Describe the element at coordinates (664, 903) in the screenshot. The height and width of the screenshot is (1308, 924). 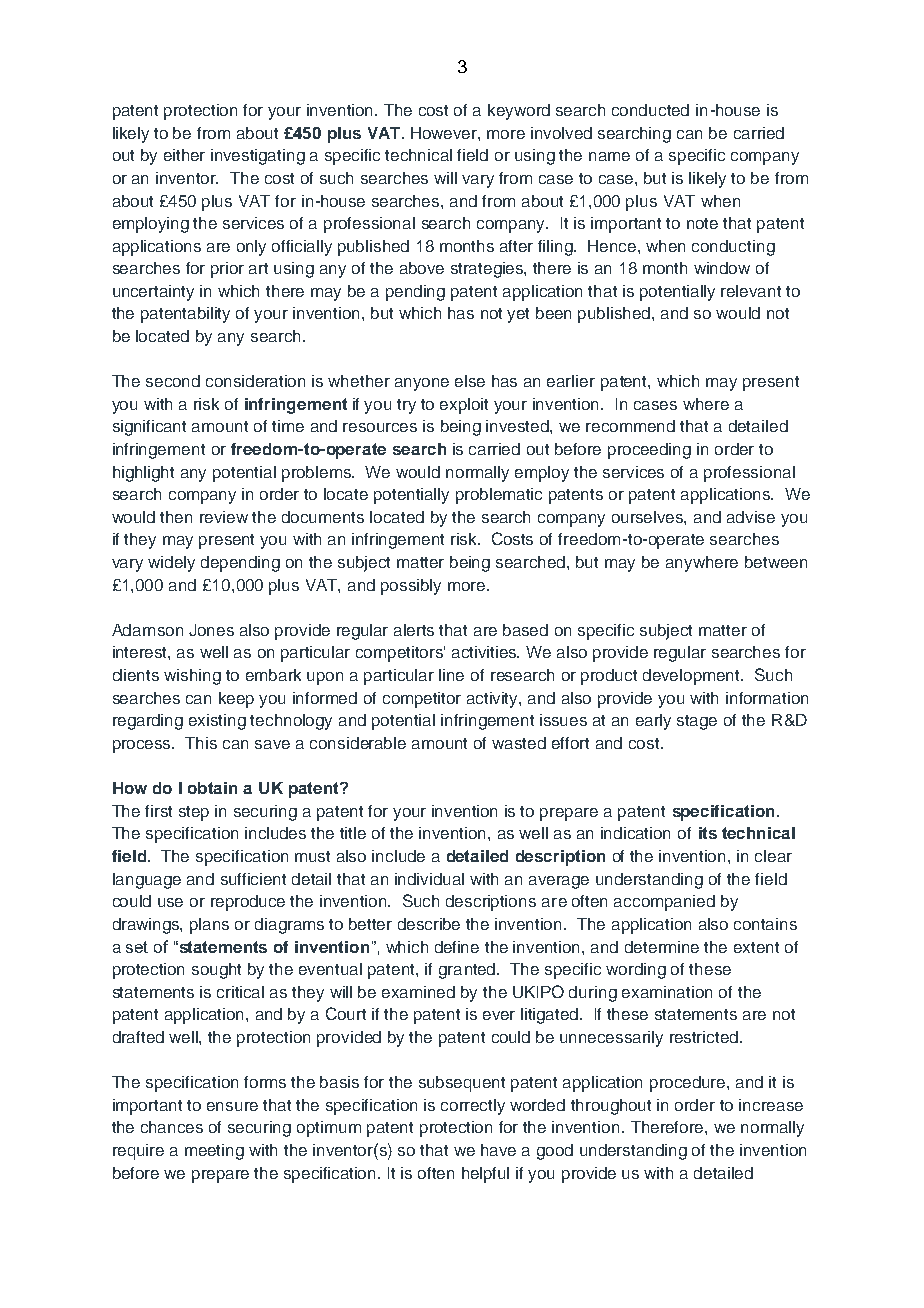
I see `accompanied` at that location.
